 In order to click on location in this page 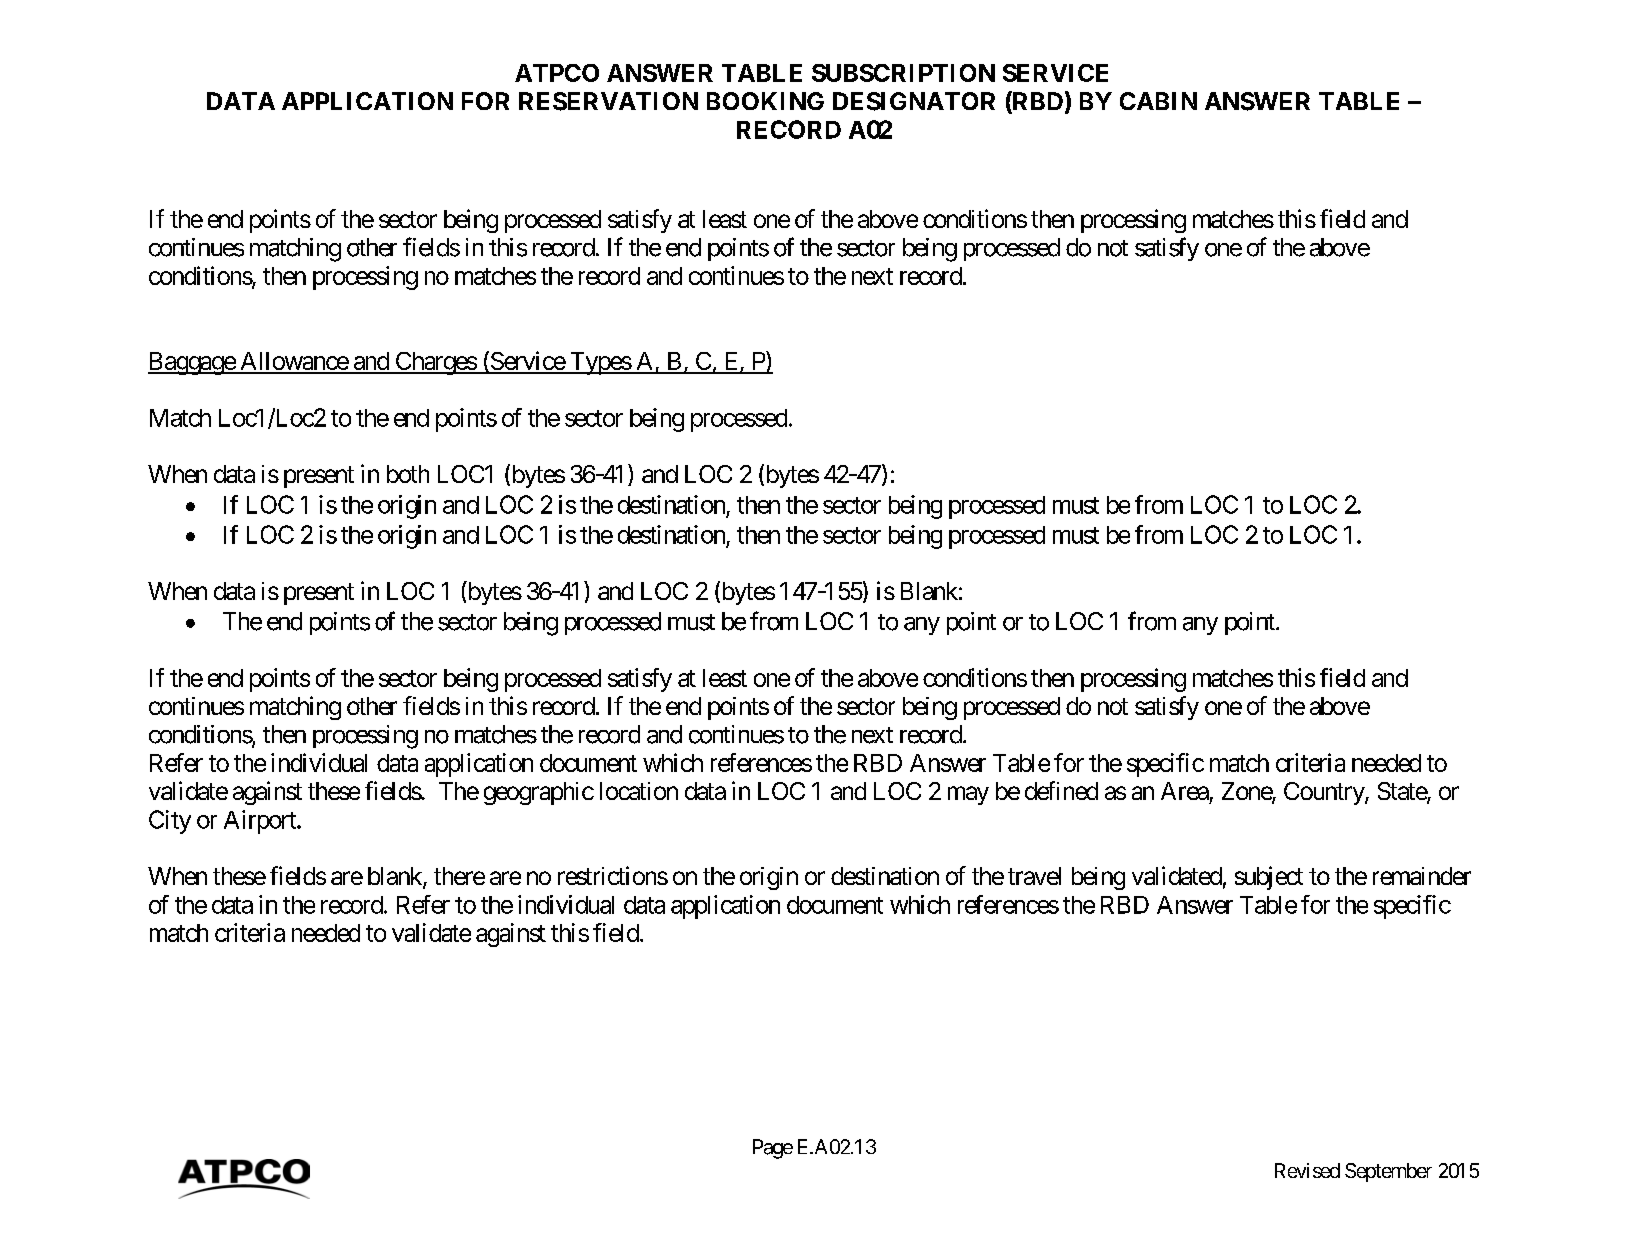, I will do `click(639, 791)`.
